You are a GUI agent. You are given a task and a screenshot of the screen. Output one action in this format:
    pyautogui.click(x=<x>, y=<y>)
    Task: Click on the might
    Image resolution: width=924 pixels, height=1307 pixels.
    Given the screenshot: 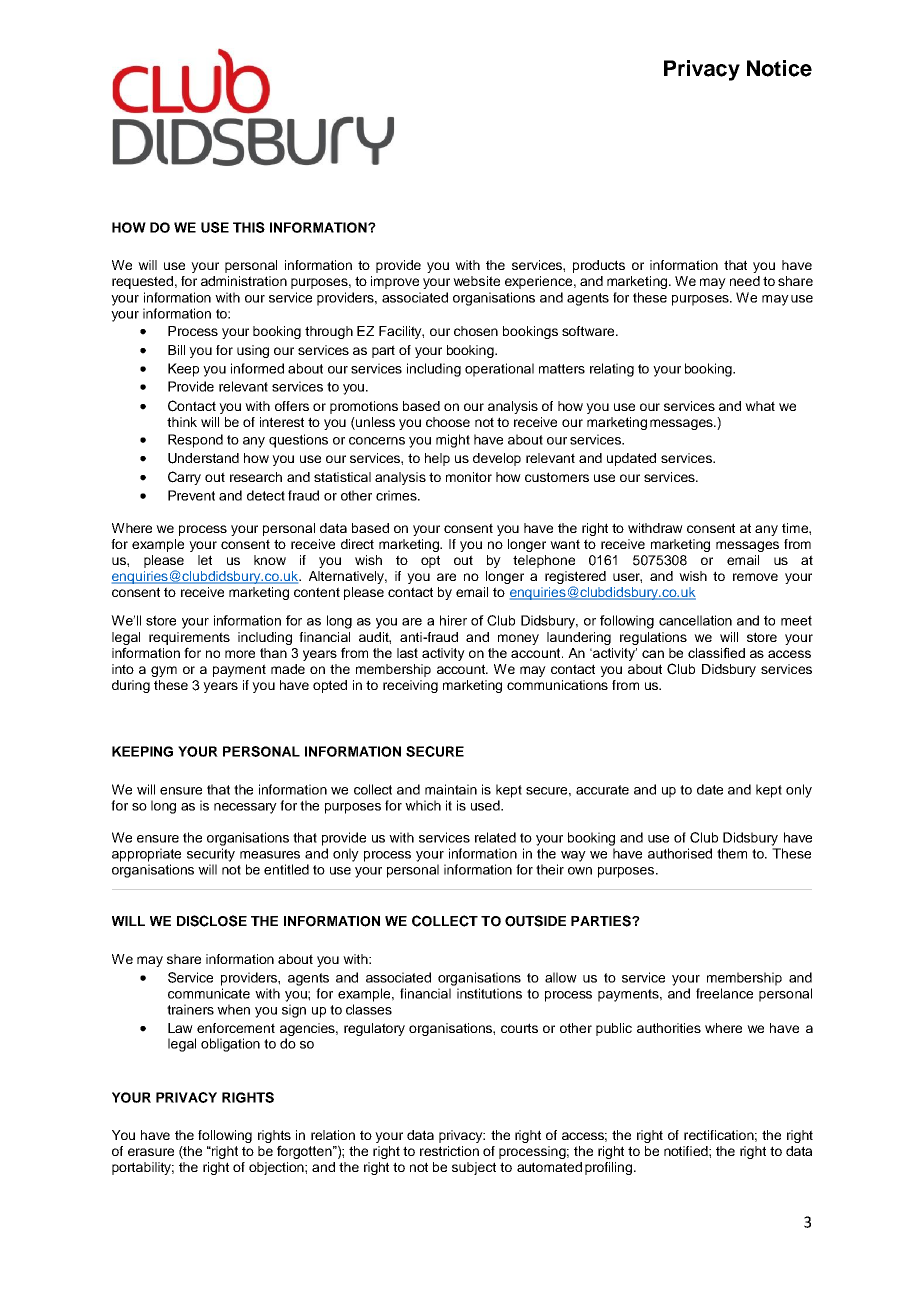 What is the action you would take?
    pyautogui.click(x=453, y=441)
